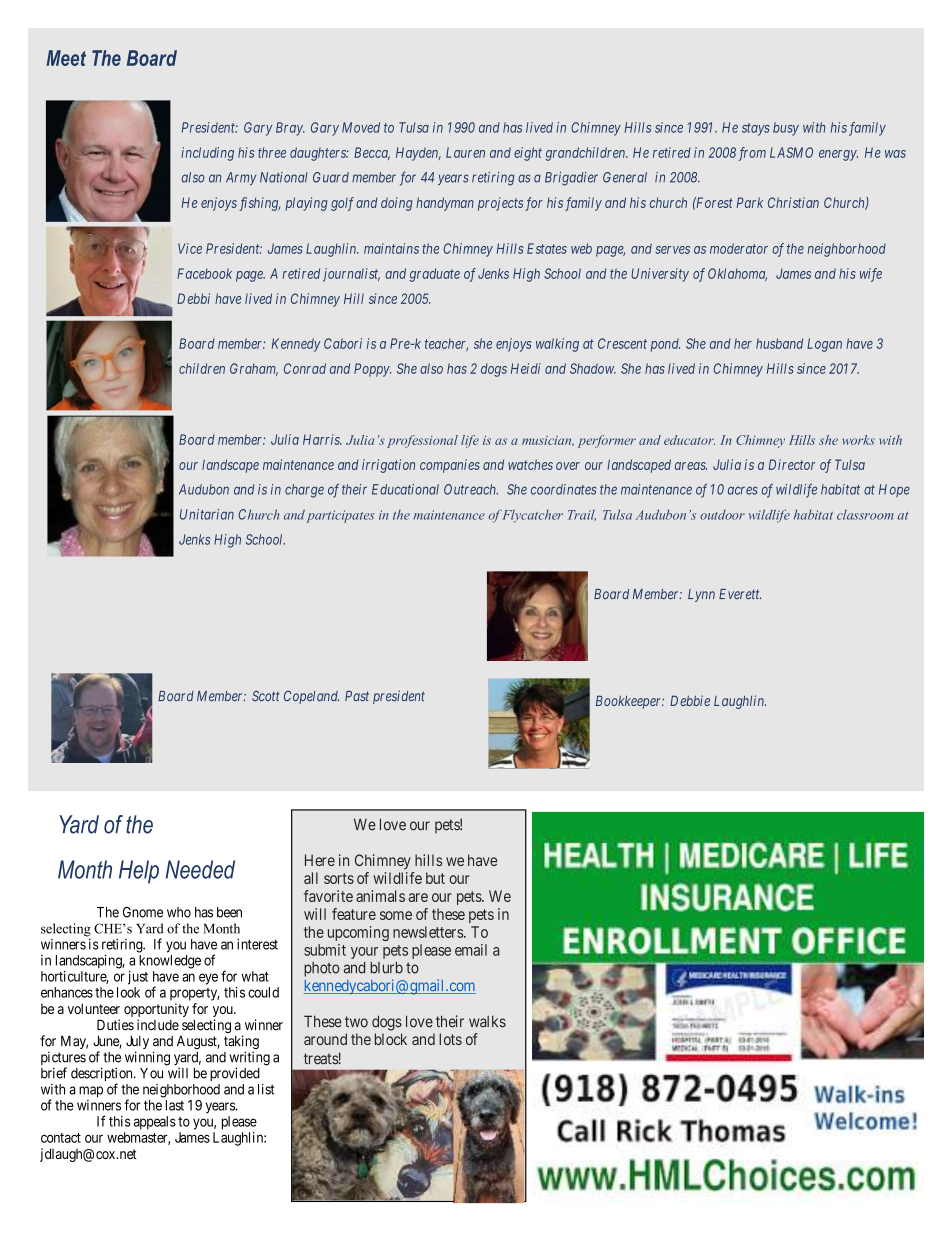 The width and height of the document is (952, 1233). Describe the element at coordinates (450, 1039) in the document. I see `lots` at that location.
